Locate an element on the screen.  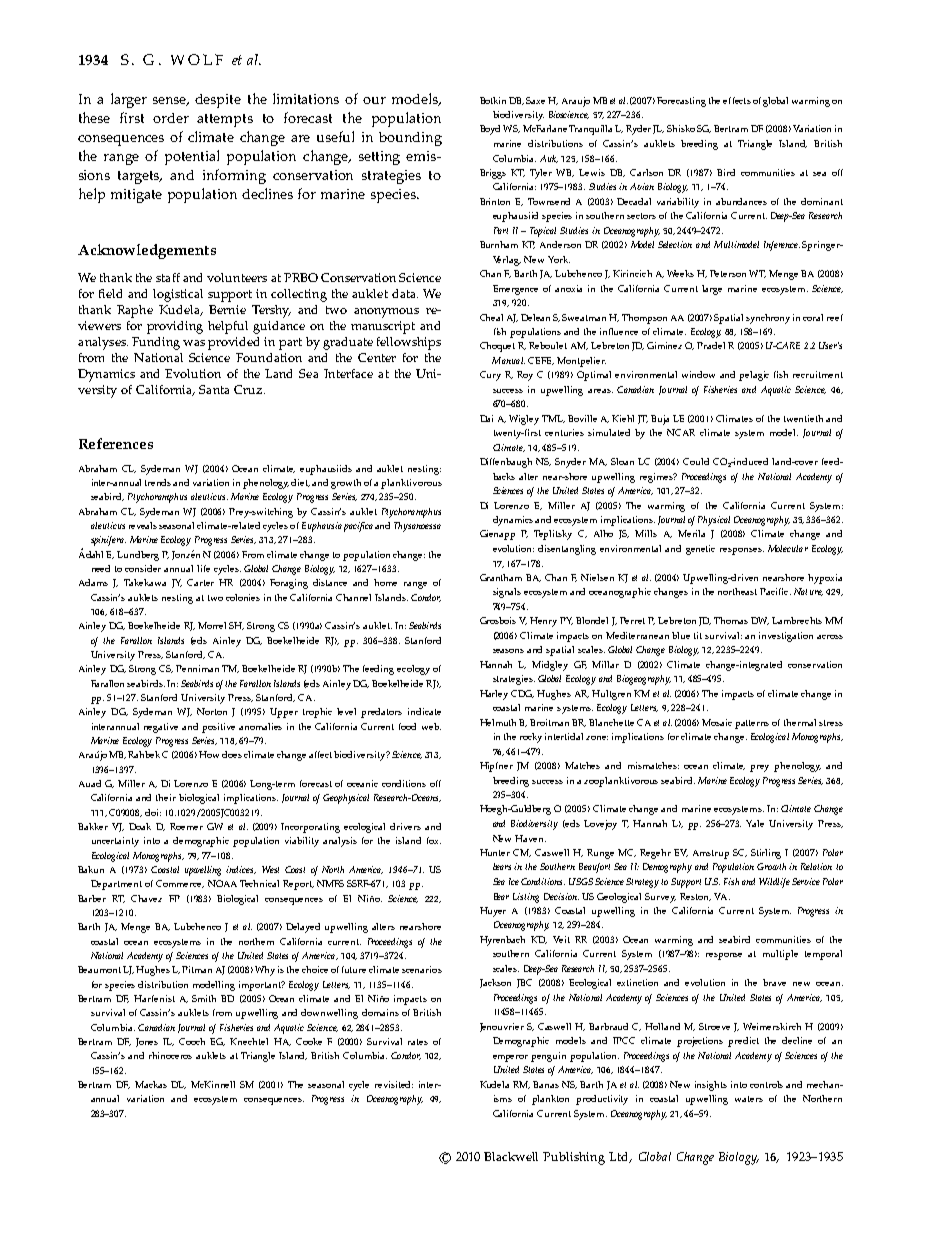
seasons is located at coordinates (508, 651).
